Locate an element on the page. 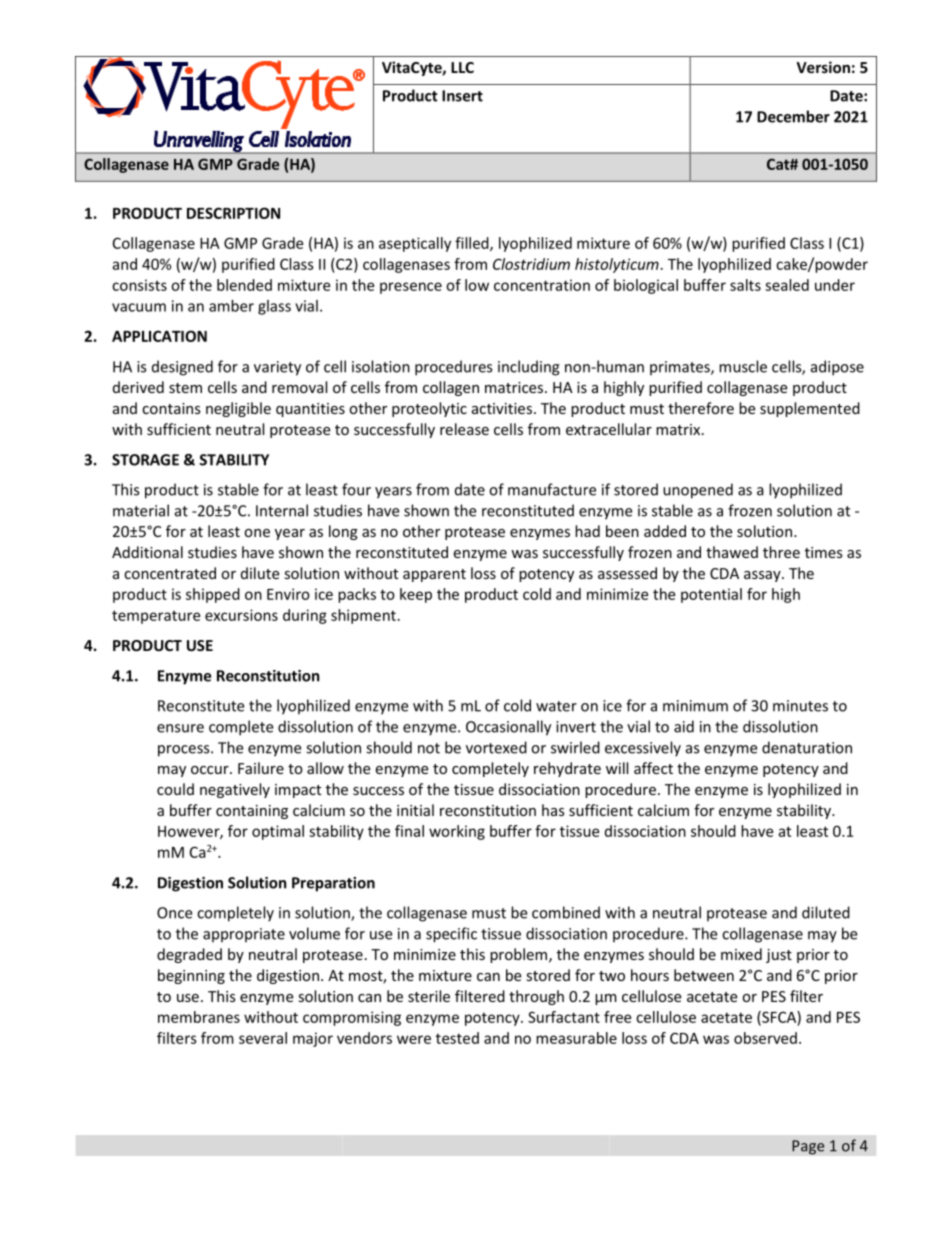 The width and height of the document is (952, 1233). DESCRIPTION is located at coordinates (233, 213).
